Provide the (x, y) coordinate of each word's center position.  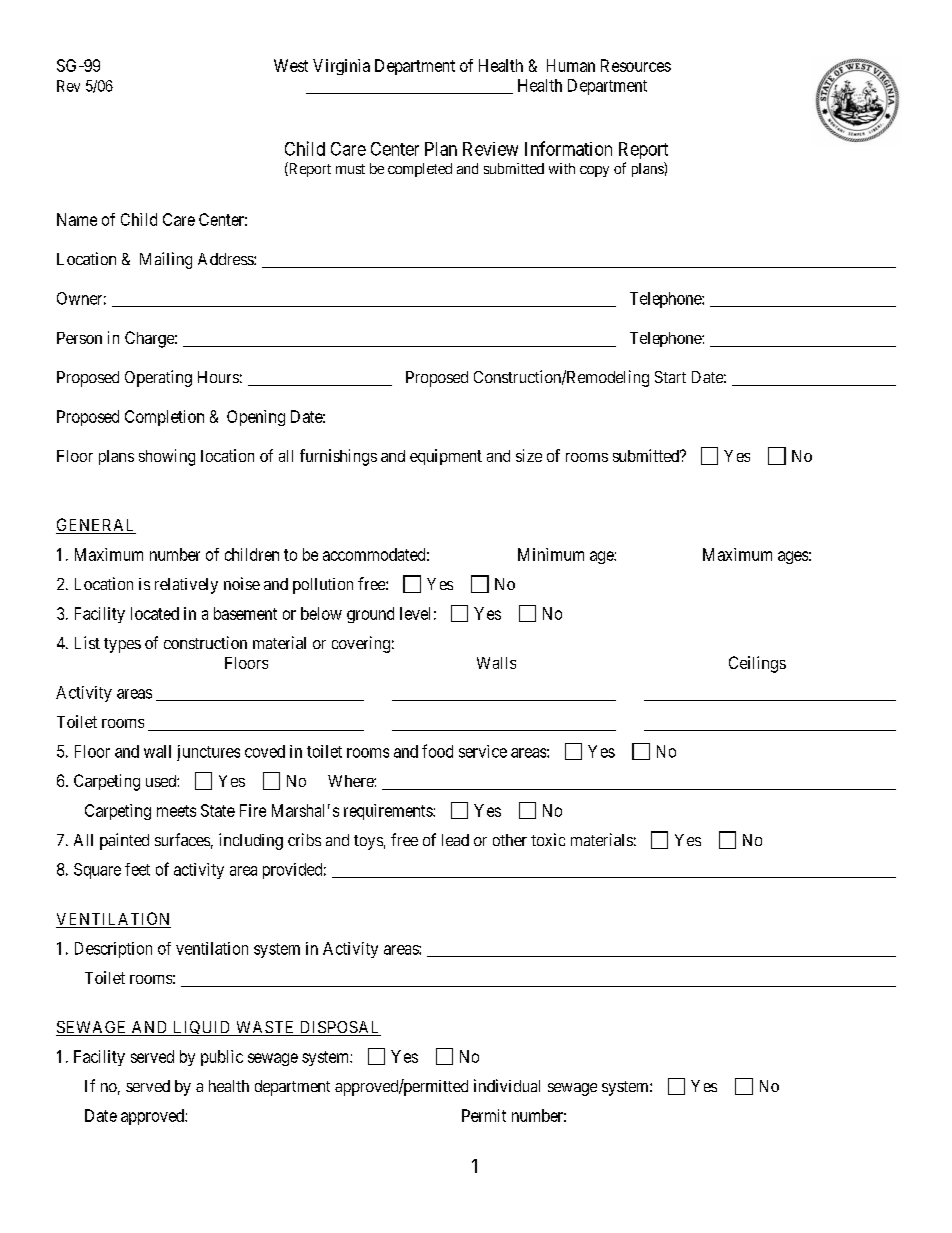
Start (670, 377)
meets (176, 811)
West (291, 65)
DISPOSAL (339, 1028)
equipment (446, 457)
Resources (636, 65)
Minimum (551, 554)
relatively (186, 586)
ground (370, 615)
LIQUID (202, 1028)
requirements (389, 812)
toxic (548, 839)
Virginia (341, 67)
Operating (158, 378)
